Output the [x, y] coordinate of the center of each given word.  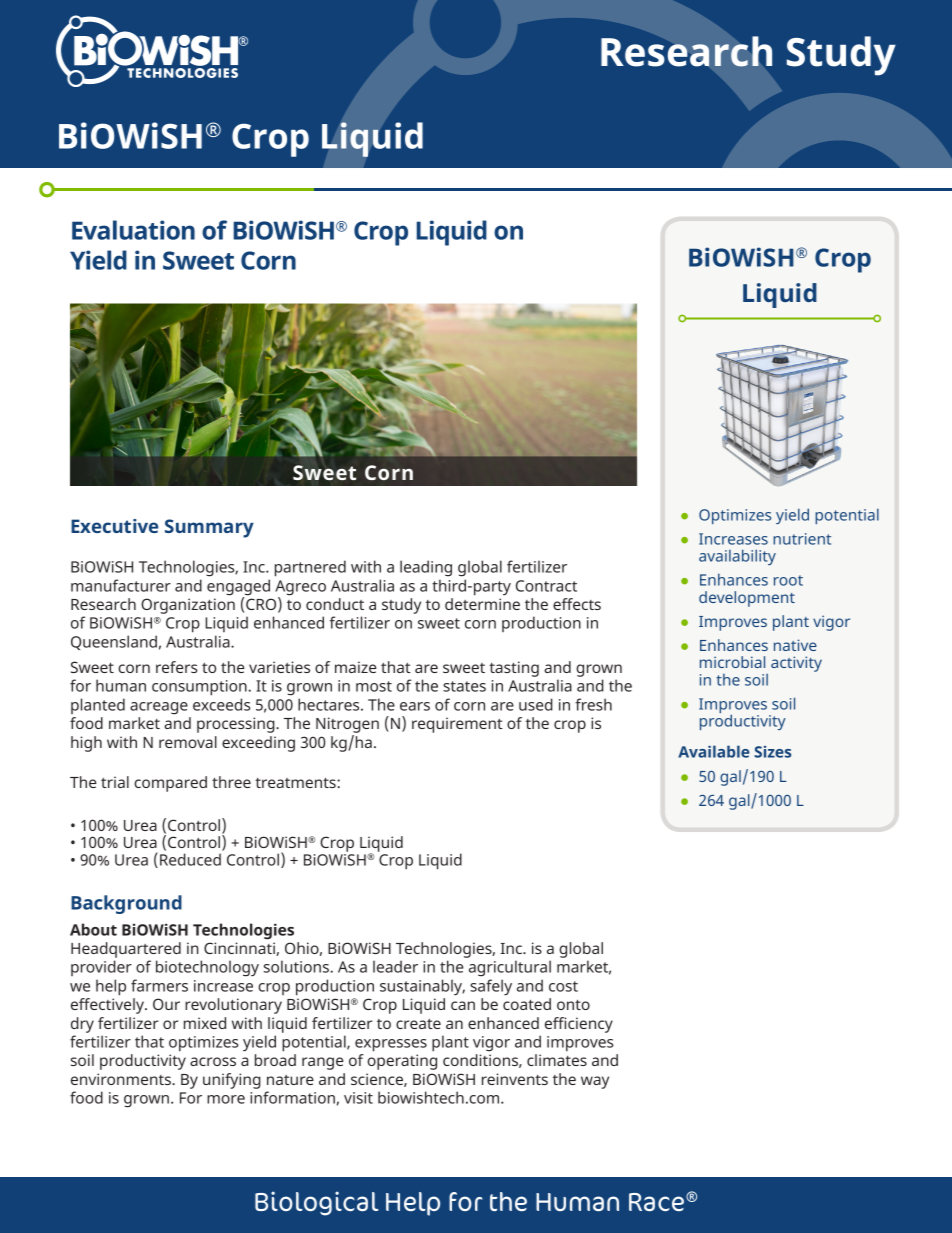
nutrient [802, 539]
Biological [317, 1203]
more [226, 1099]
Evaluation [133, 230]
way [595, 1082]
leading [426, 568]
